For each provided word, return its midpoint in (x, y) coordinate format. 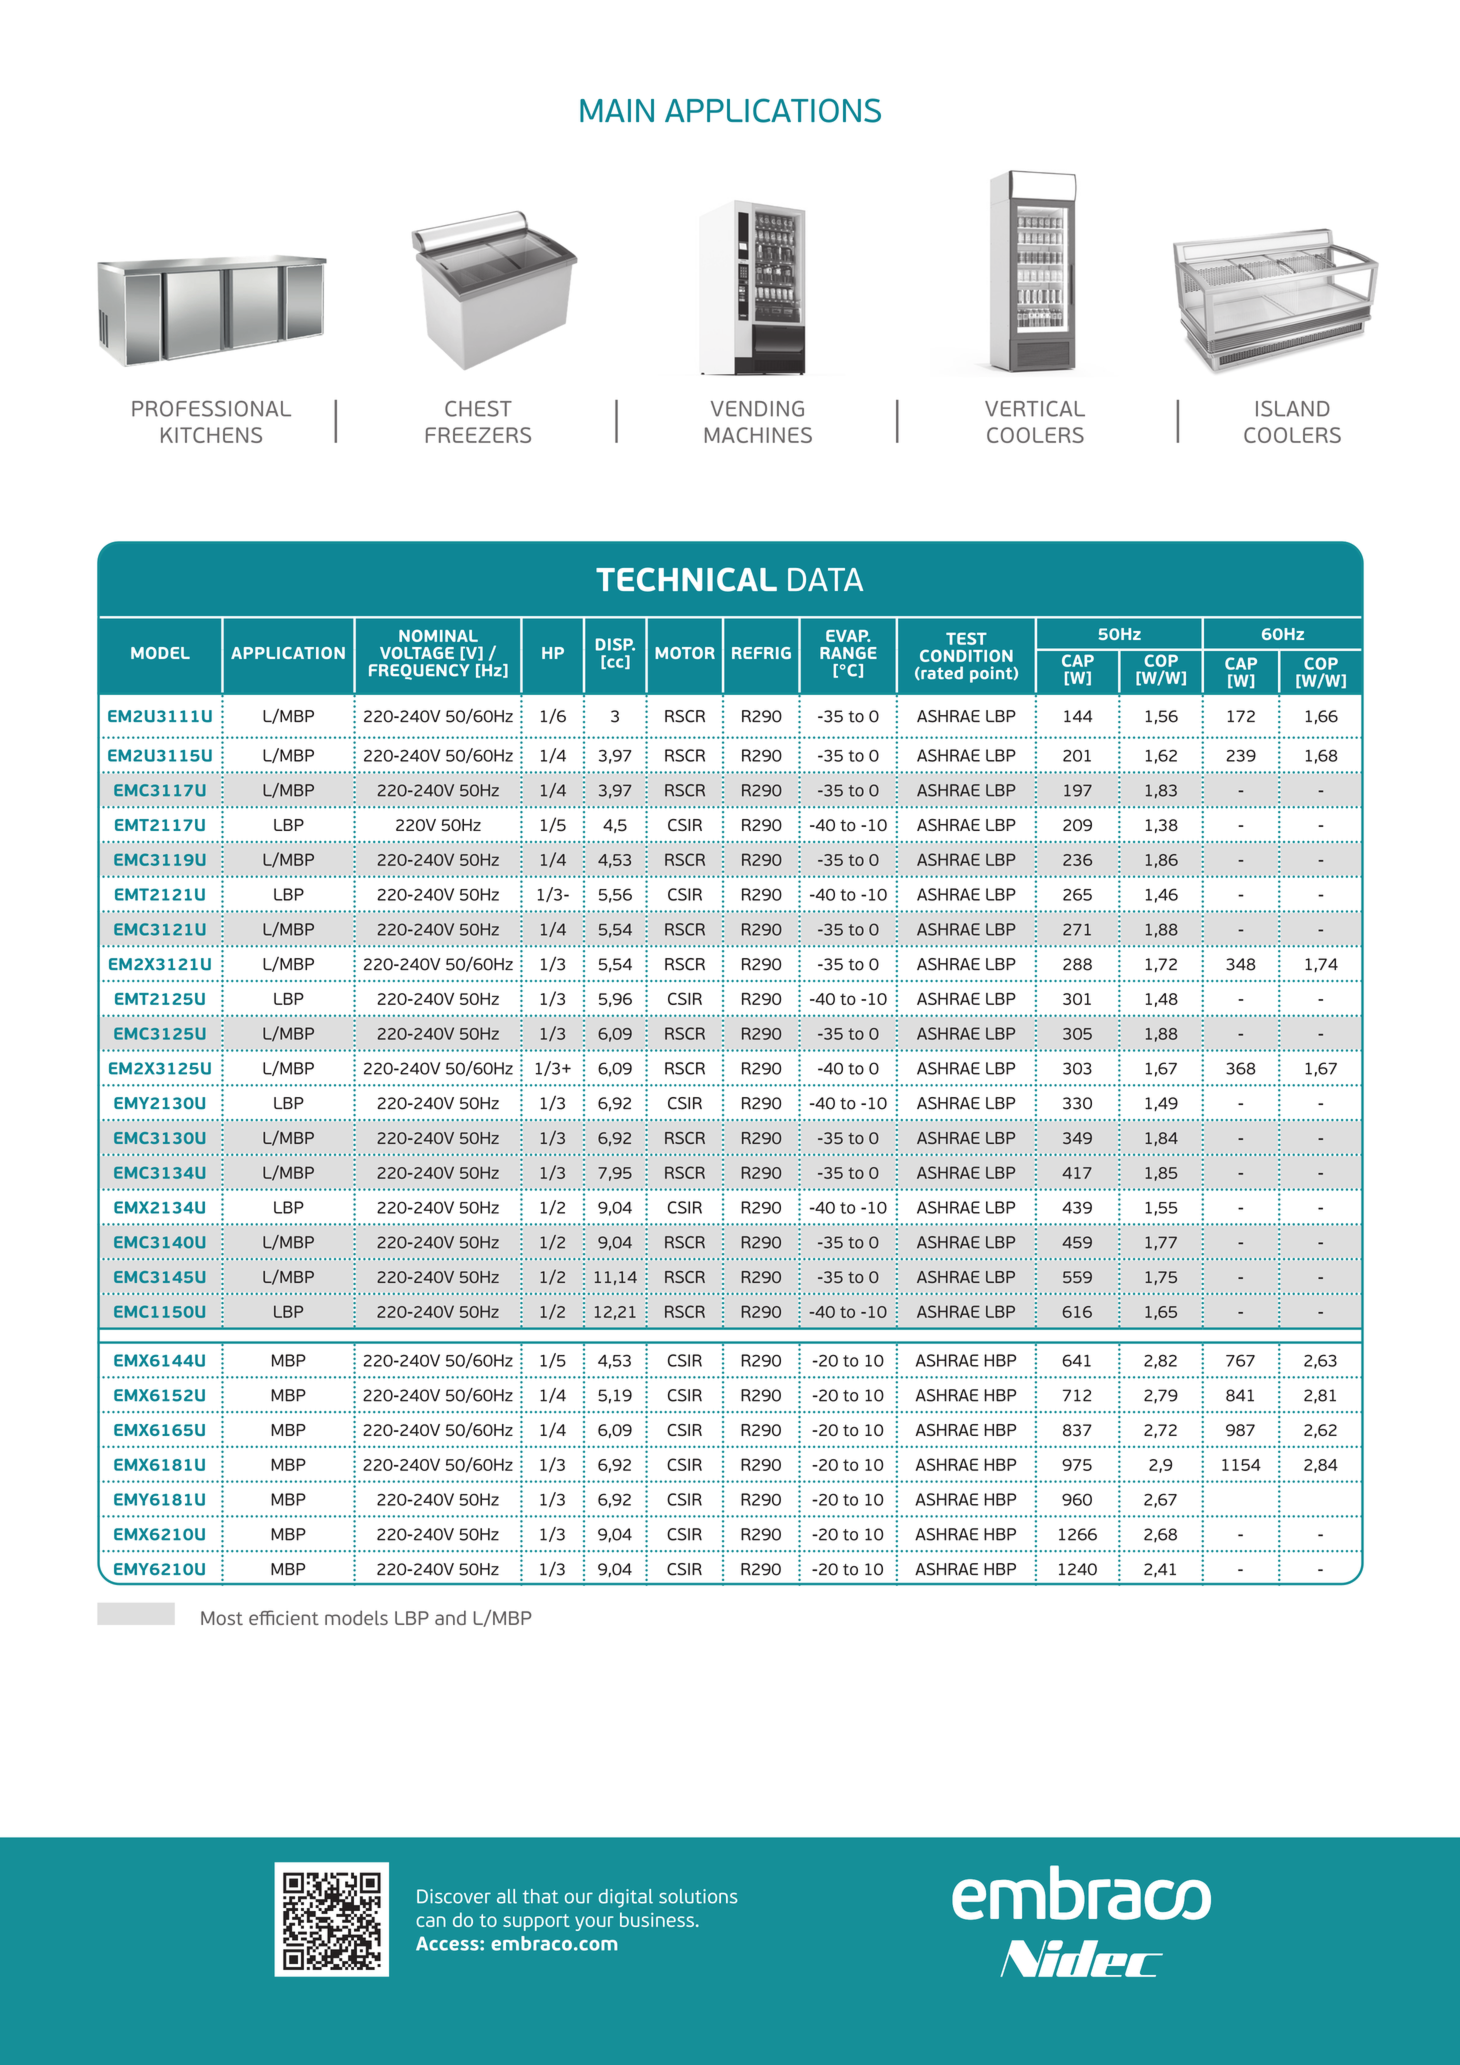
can (431, 1921)
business (657, 1919)
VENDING (757, 409)
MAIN (617, 110)
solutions (698, 1896)
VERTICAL (1035, 409)
